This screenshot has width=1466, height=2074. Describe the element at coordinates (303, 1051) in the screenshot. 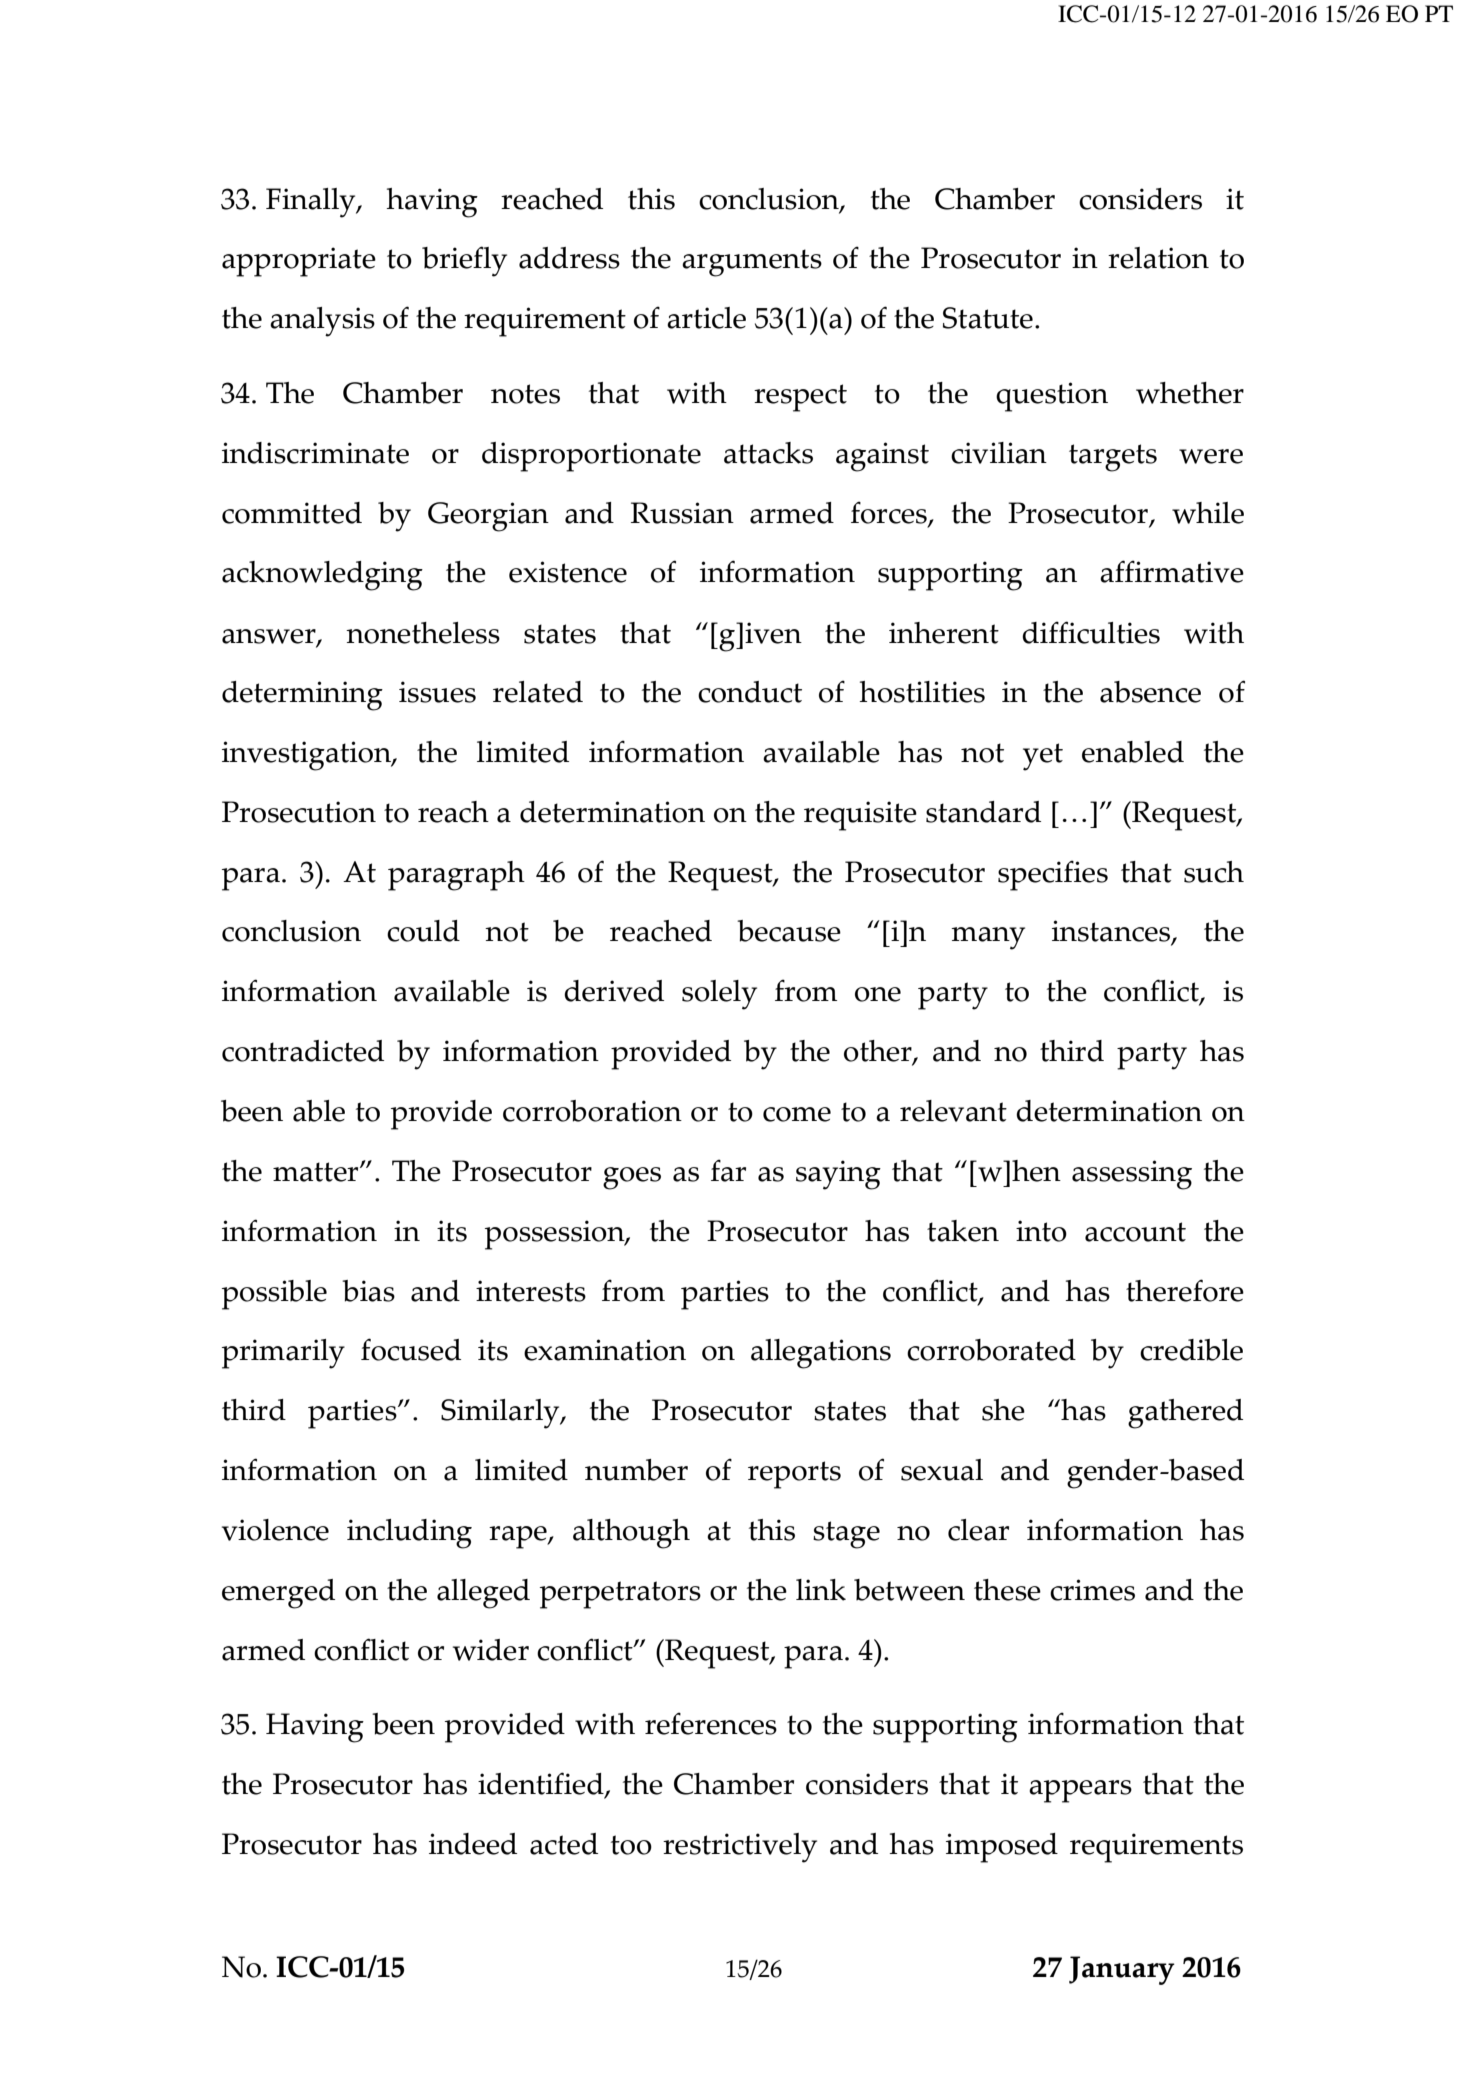

I see `contradicted` at that location.
